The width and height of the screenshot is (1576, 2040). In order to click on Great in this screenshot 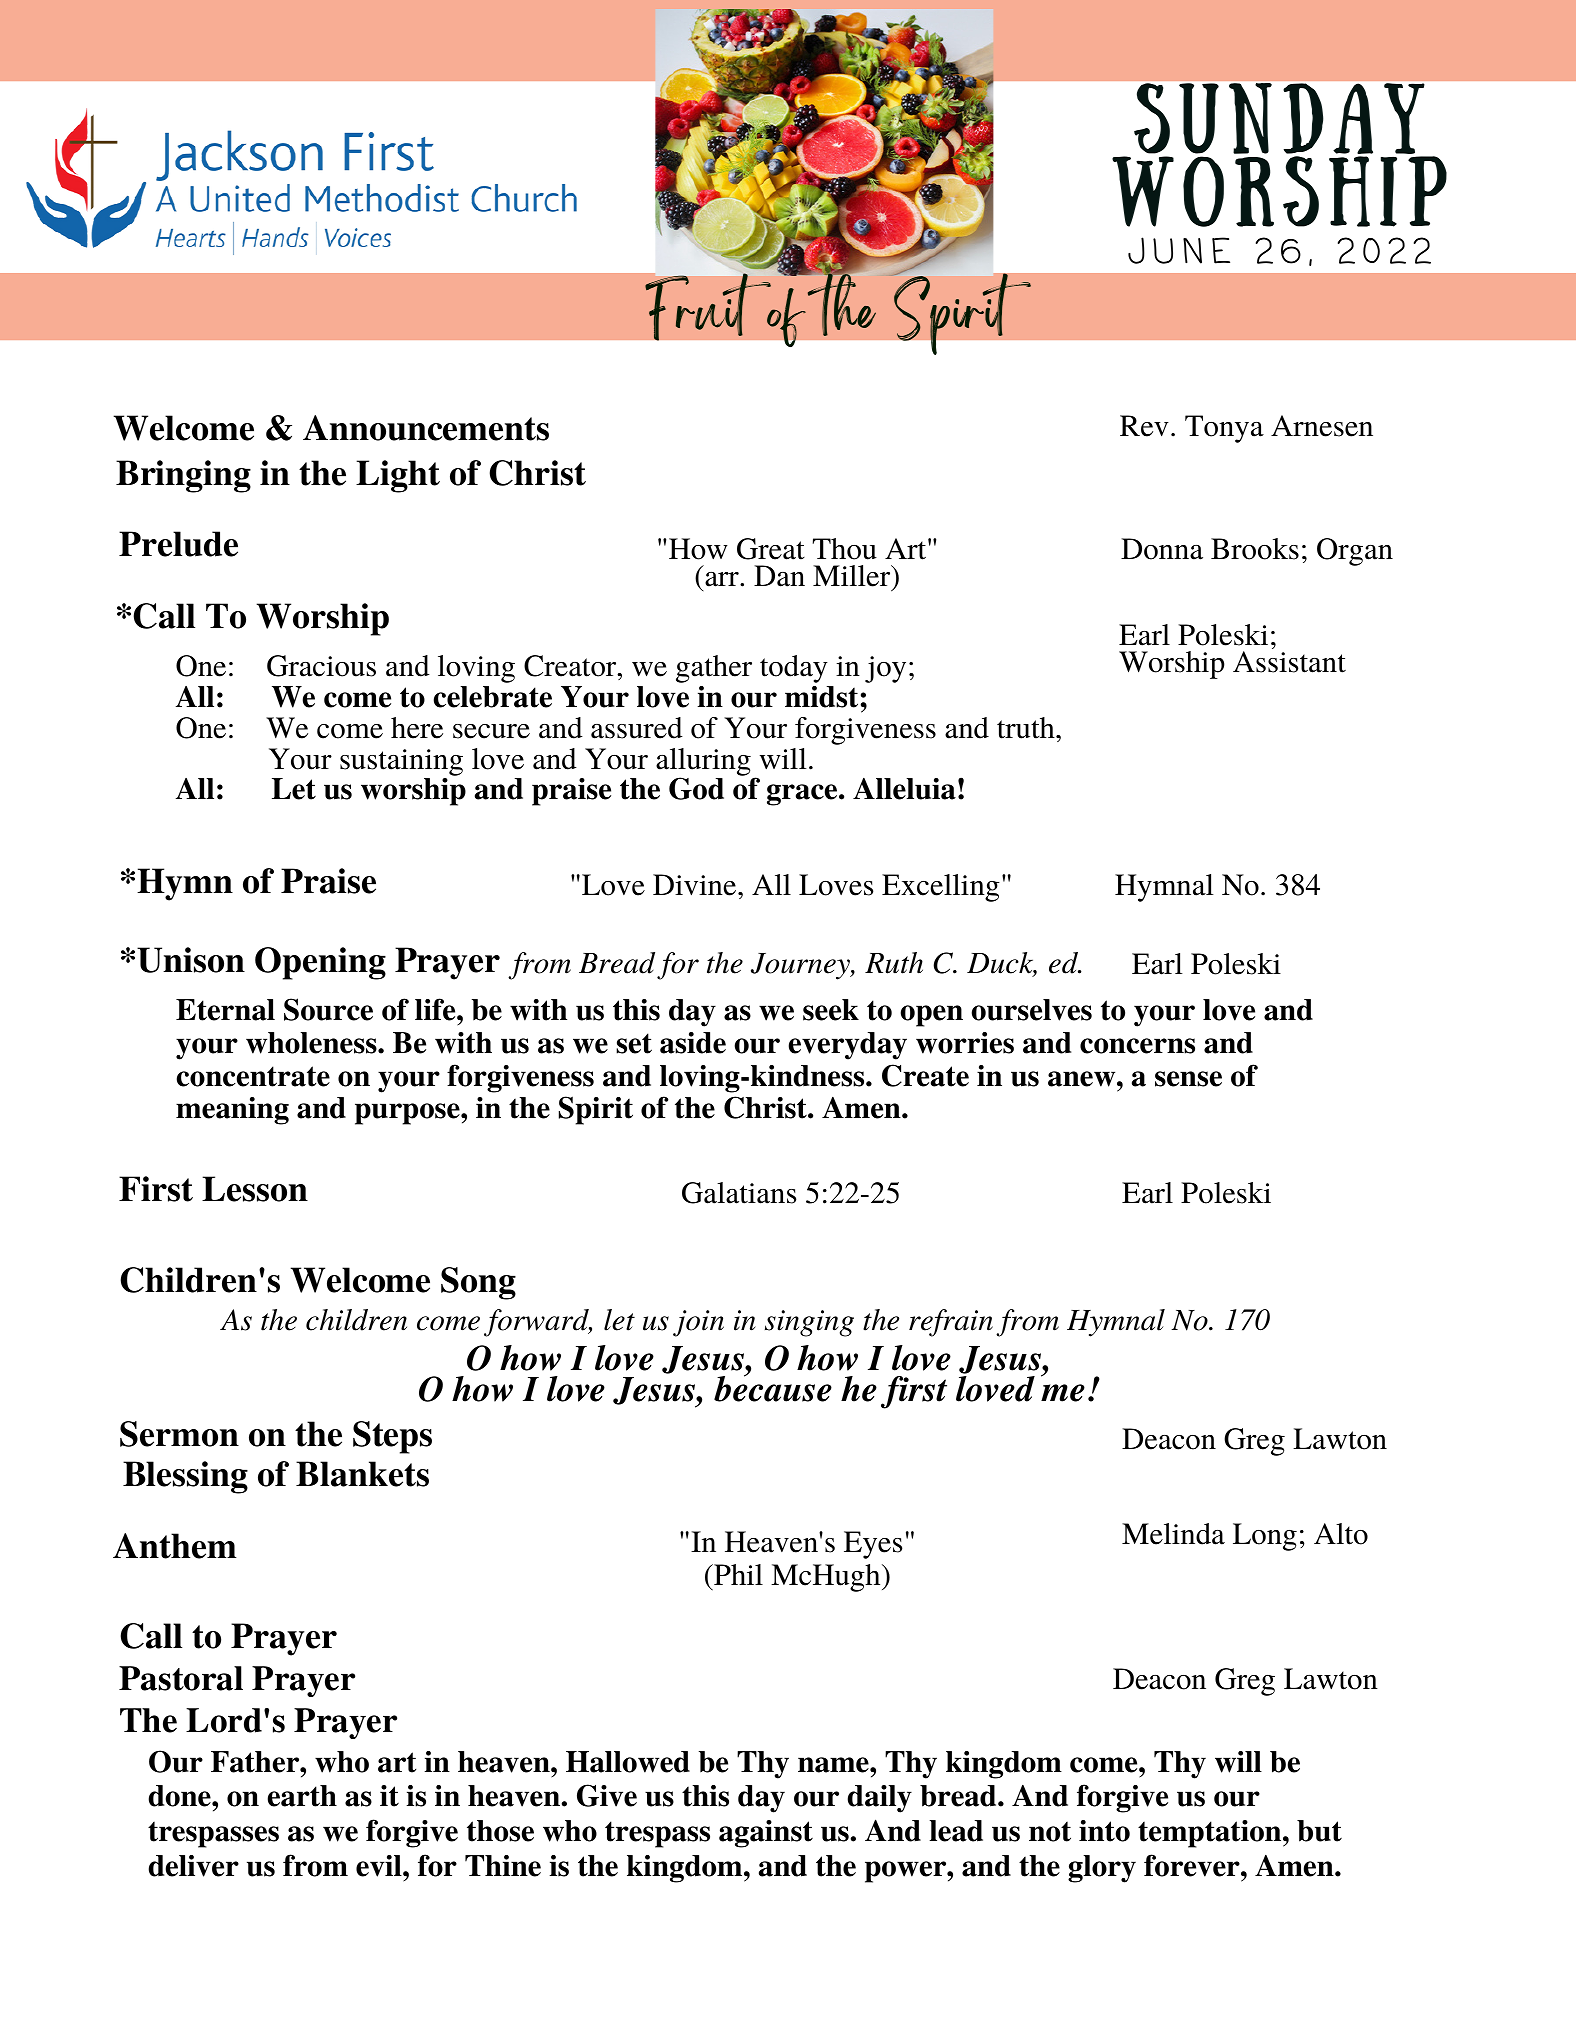, I will do `click(771, 549)`.
